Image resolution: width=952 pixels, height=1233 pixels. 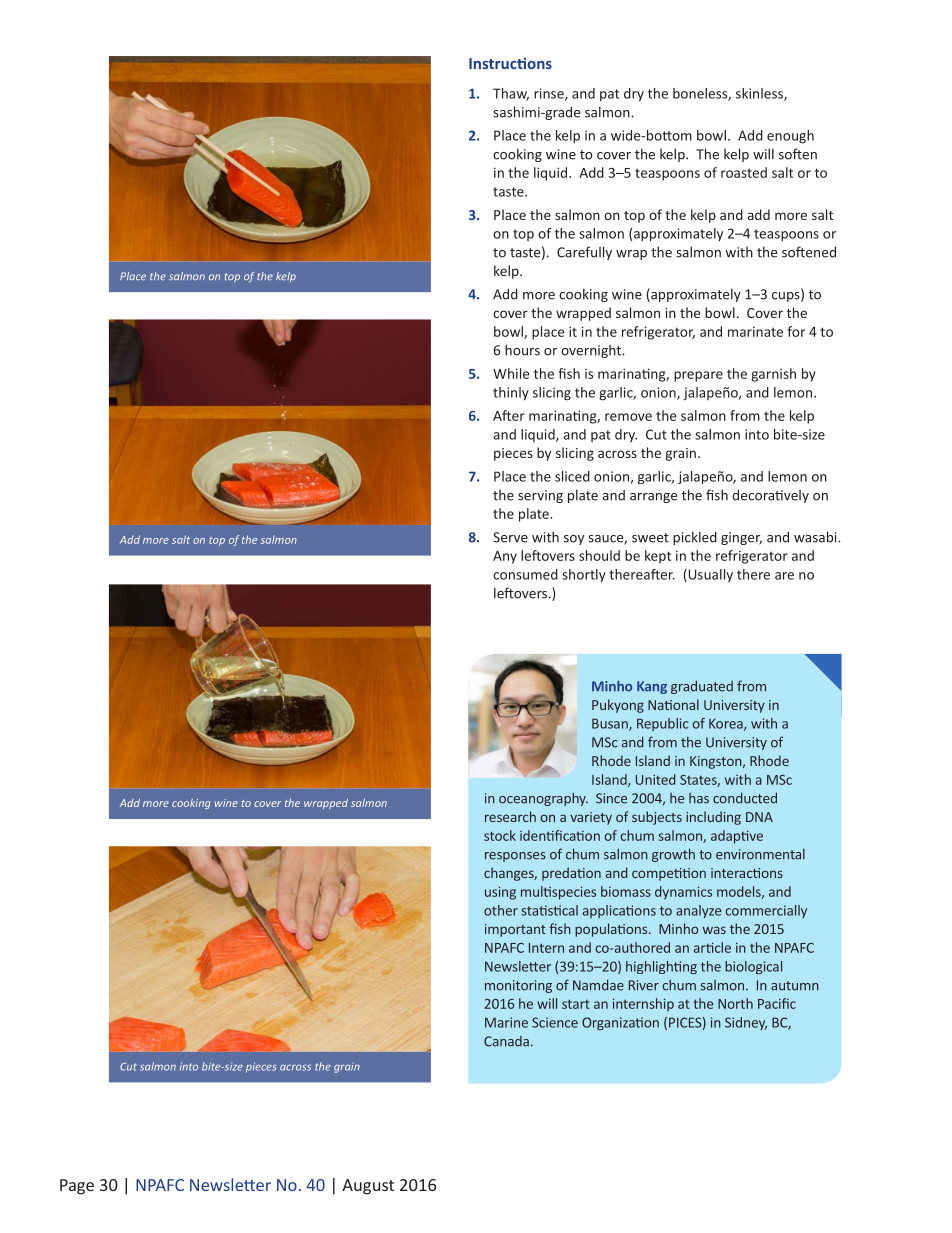 What do you see at coordinates (510, 63) in the image?
I see `Instructions` at bounding box center [510, 63].
